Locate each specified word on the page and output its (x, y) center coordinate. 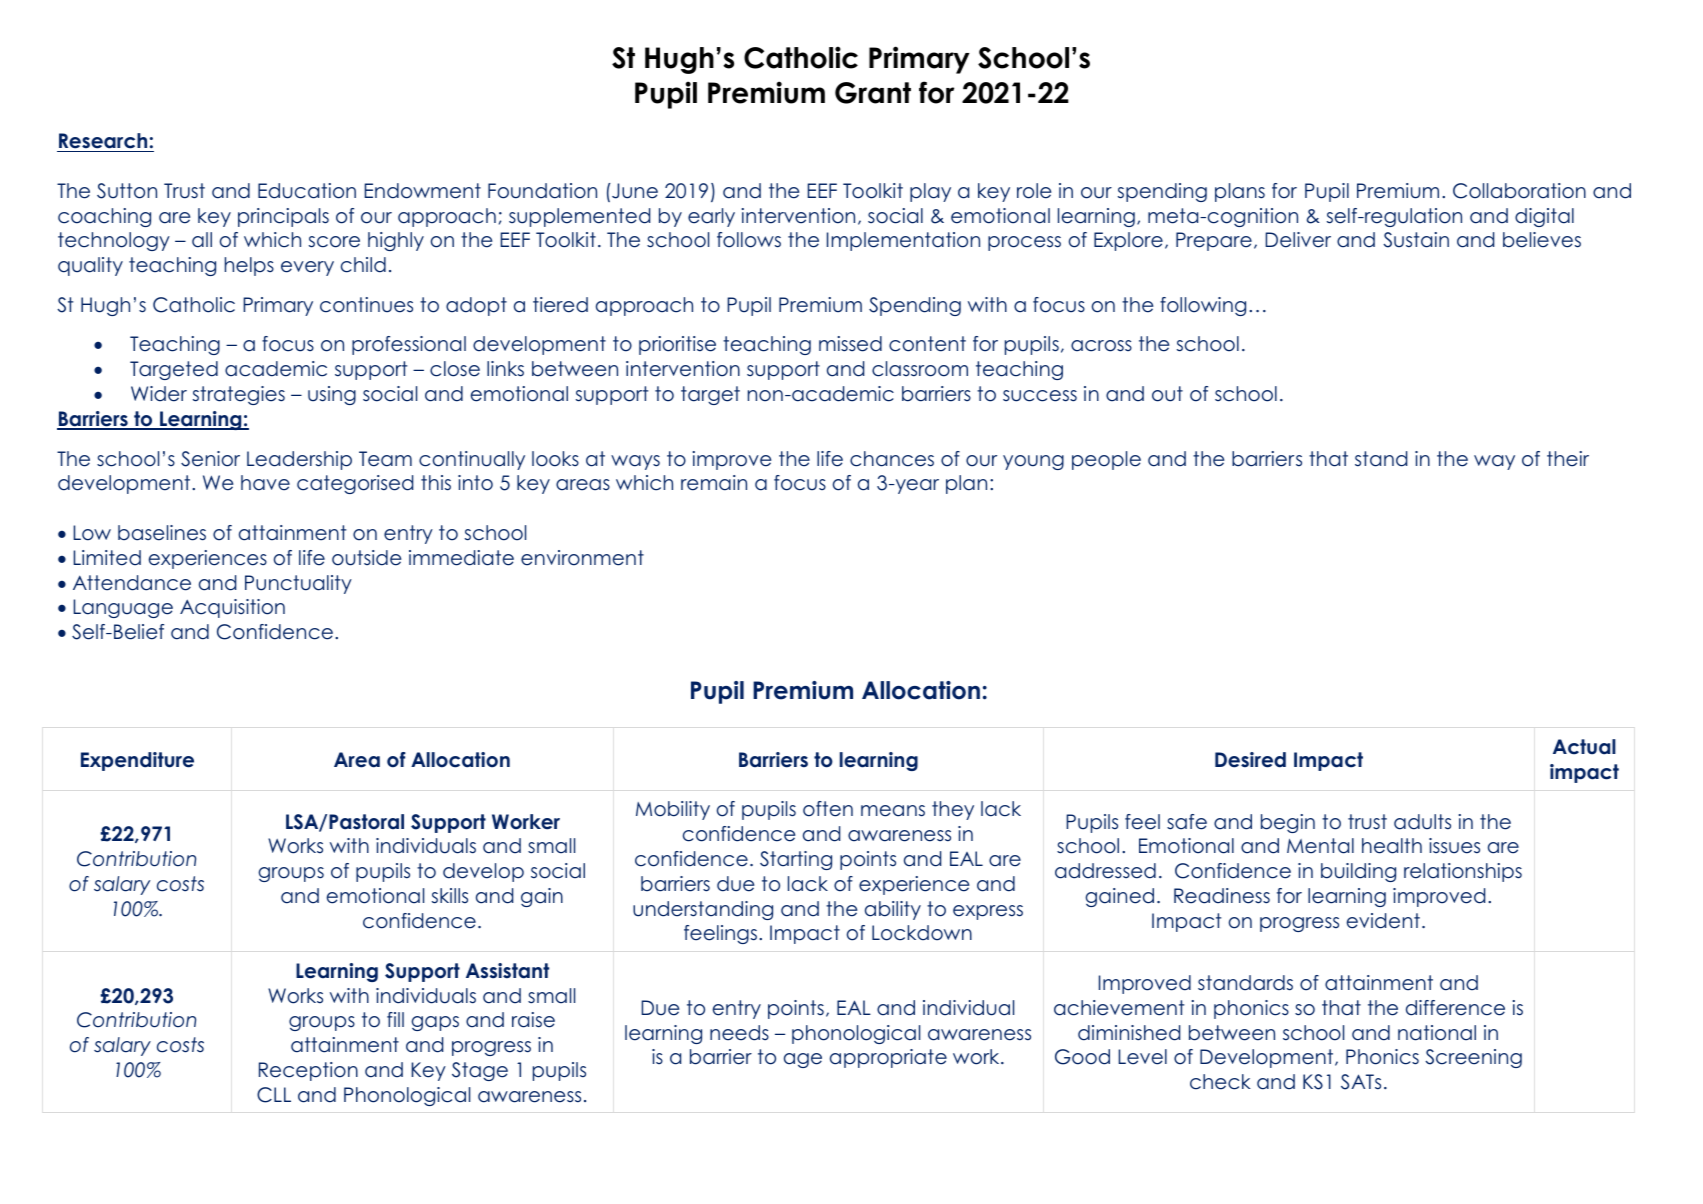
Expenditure (137, 761)
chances (892, 459)
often (828, 809)
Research (103, 141)
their (1568, 459)
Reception (308, 1071)
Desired (1250, 760)
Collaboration (1519, 191)
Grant (873, 93)
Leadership (299, 460)
